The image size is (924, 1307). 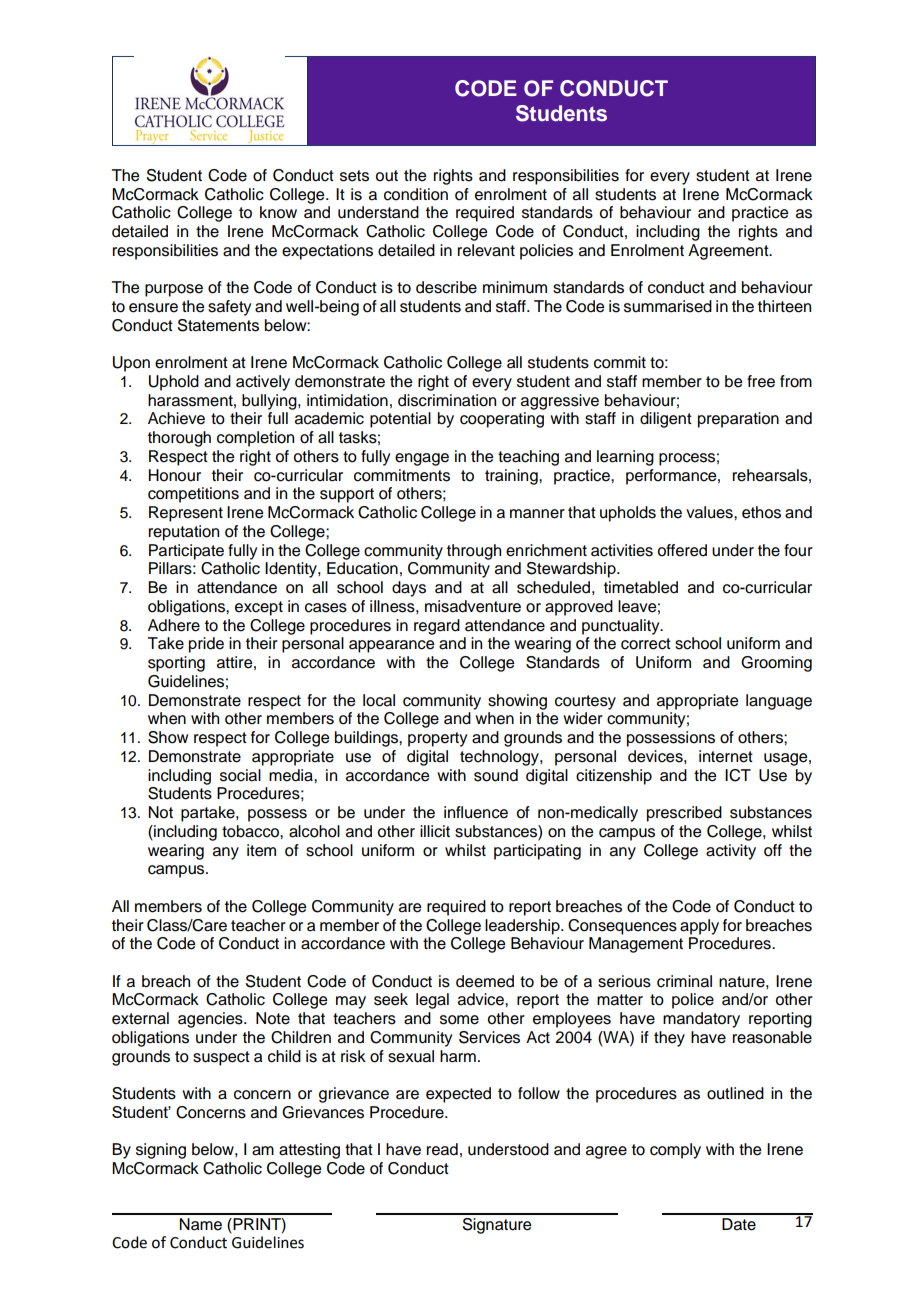 What do you see at coordinates (739, 1224) in the document?
I see `Date` at bounding box center [739, 1224].
